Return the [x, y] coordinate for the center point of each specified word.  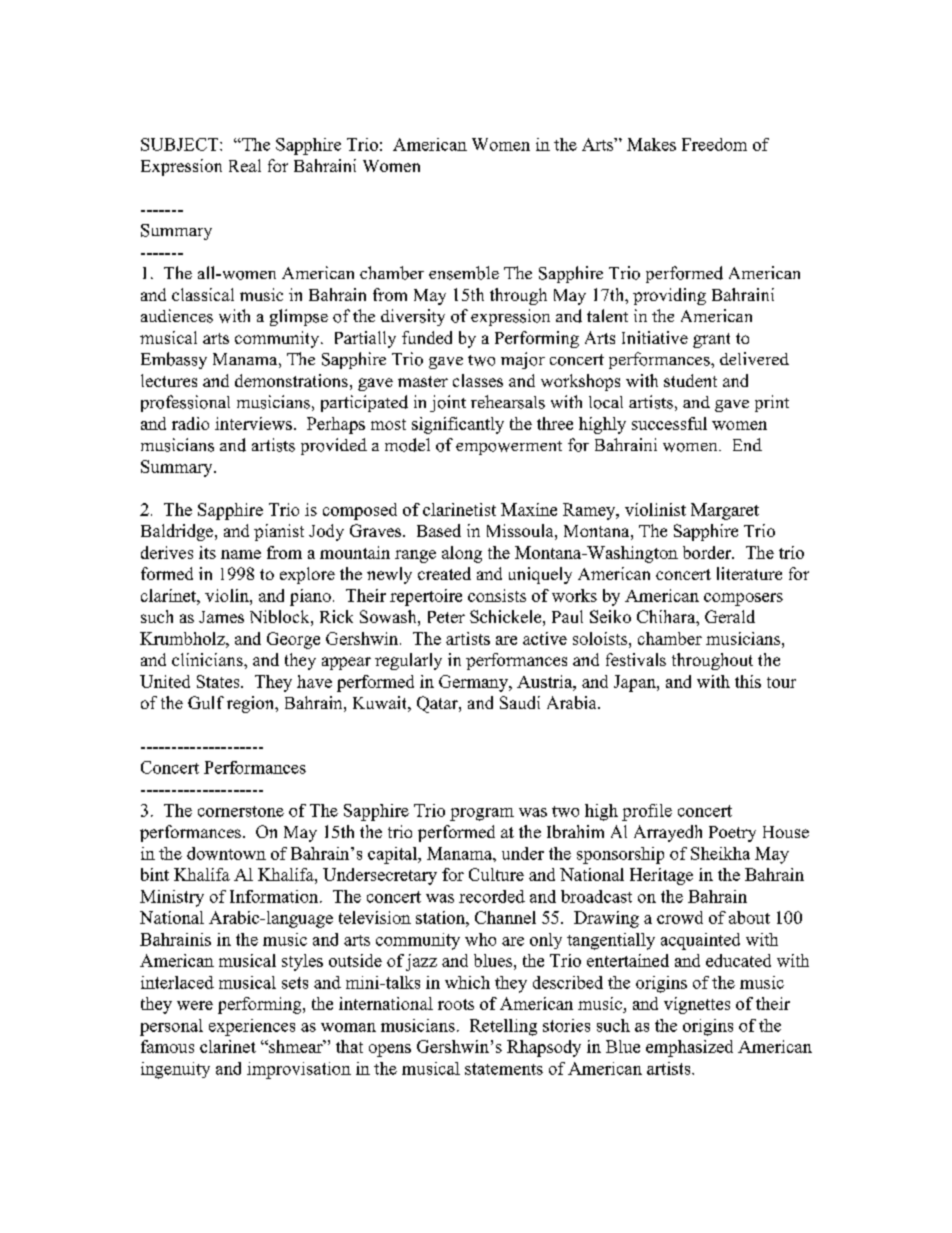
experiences [252, 1027]
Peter [446, 617]
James [221, 617]
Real [245, 165]
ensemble [464, 273]
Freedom [714, 144]
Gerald [730, 616]
